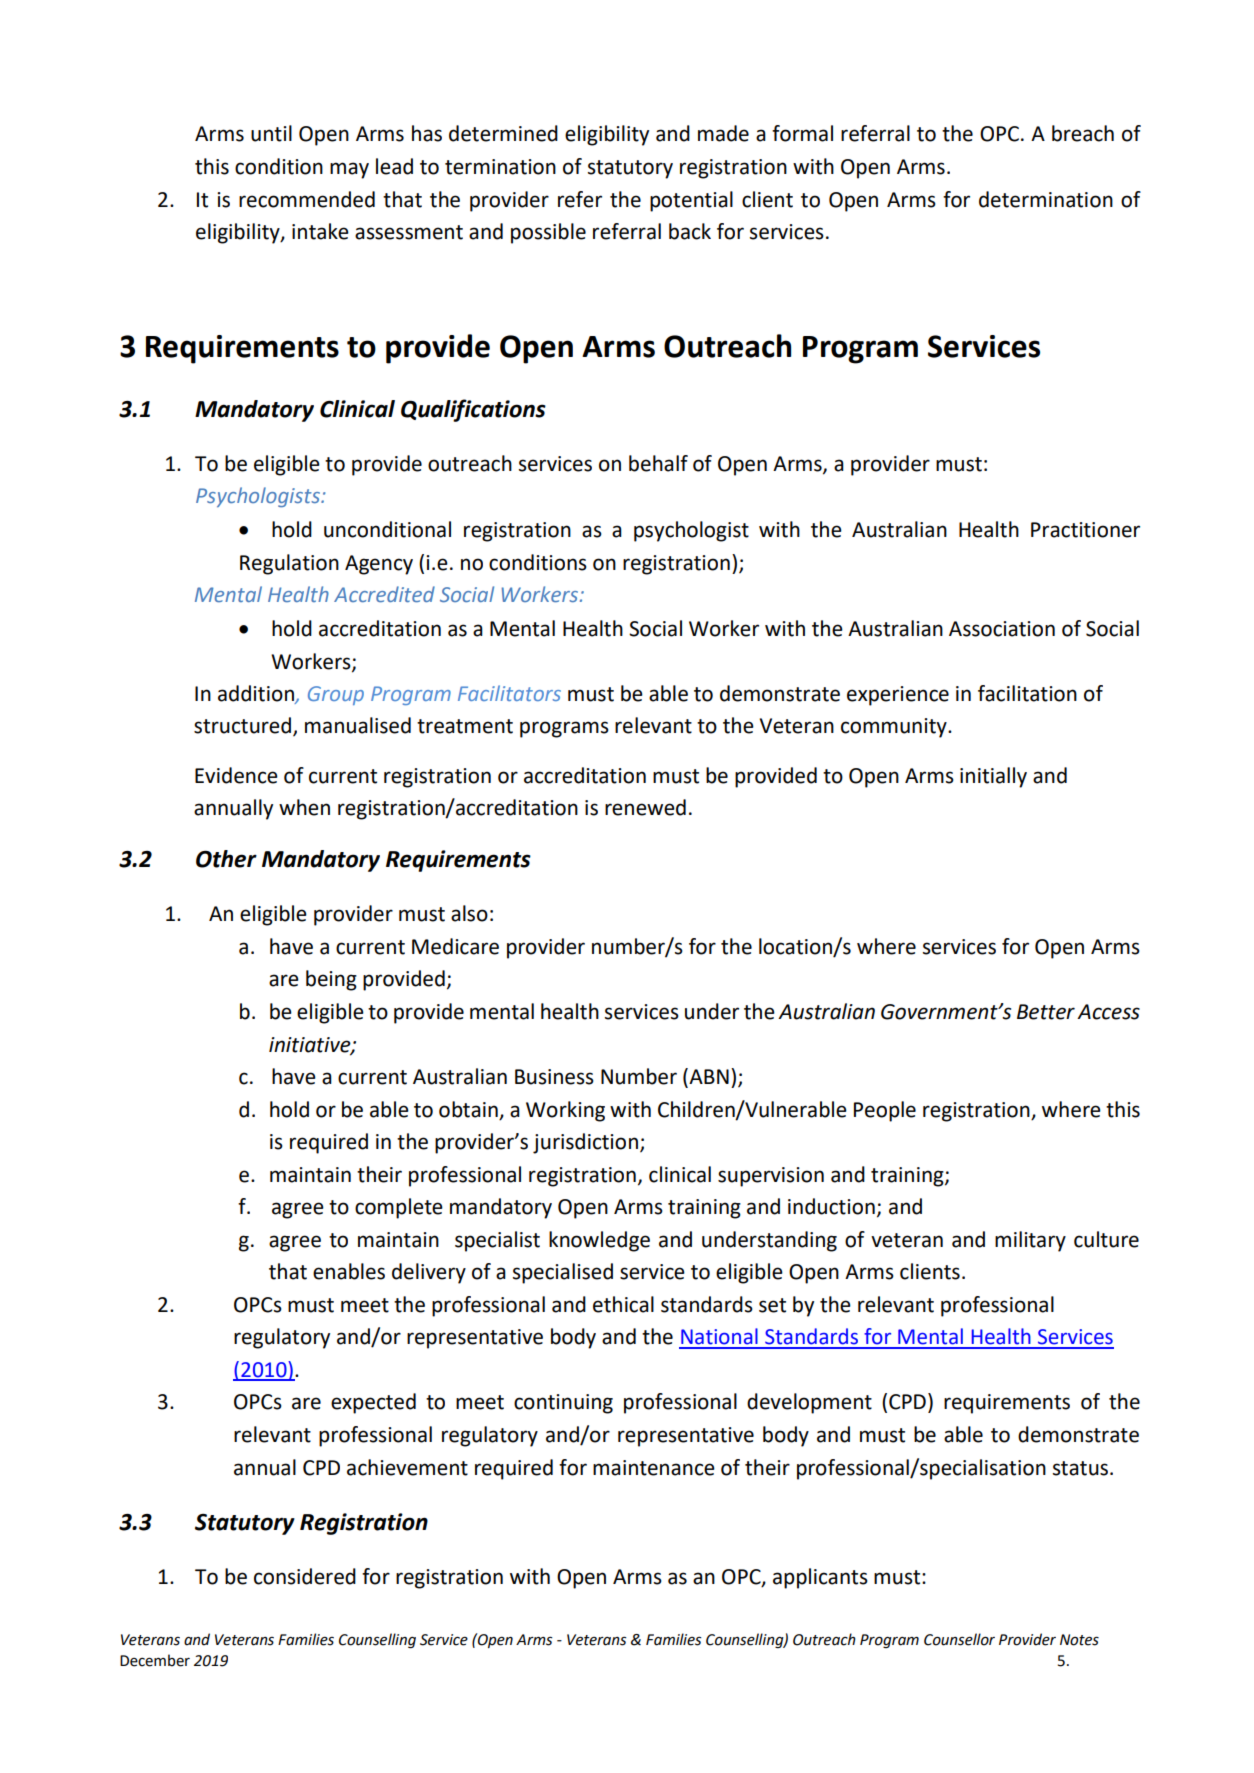 This screenshot has height=1773, width=1254. Describe the element at coordinates (305, 1576) in the screenshot. I see `considered` at that location.
